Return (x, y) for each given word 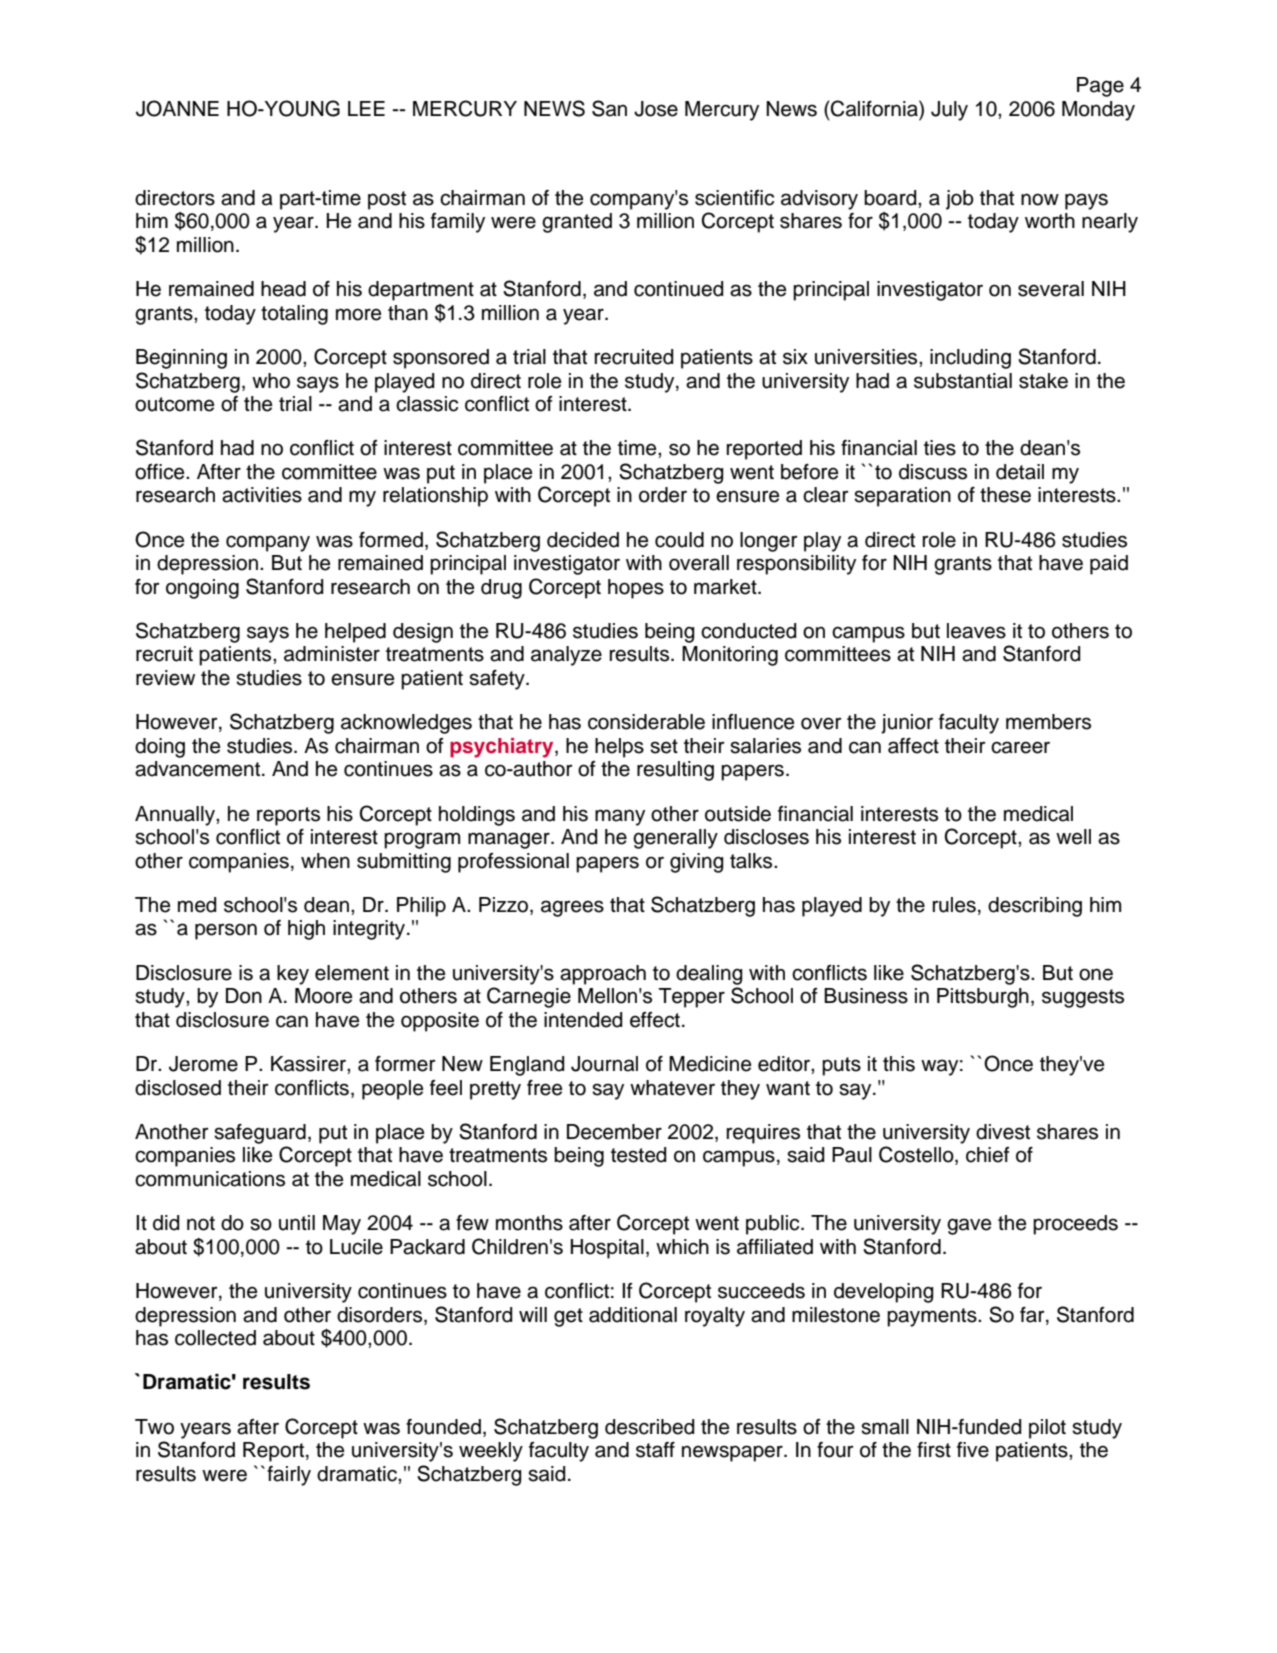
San (609, 108)
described (650, 1427)
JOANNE (177, 108)
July (949, 111)
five (973, 1450)
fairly (289, 1476)
